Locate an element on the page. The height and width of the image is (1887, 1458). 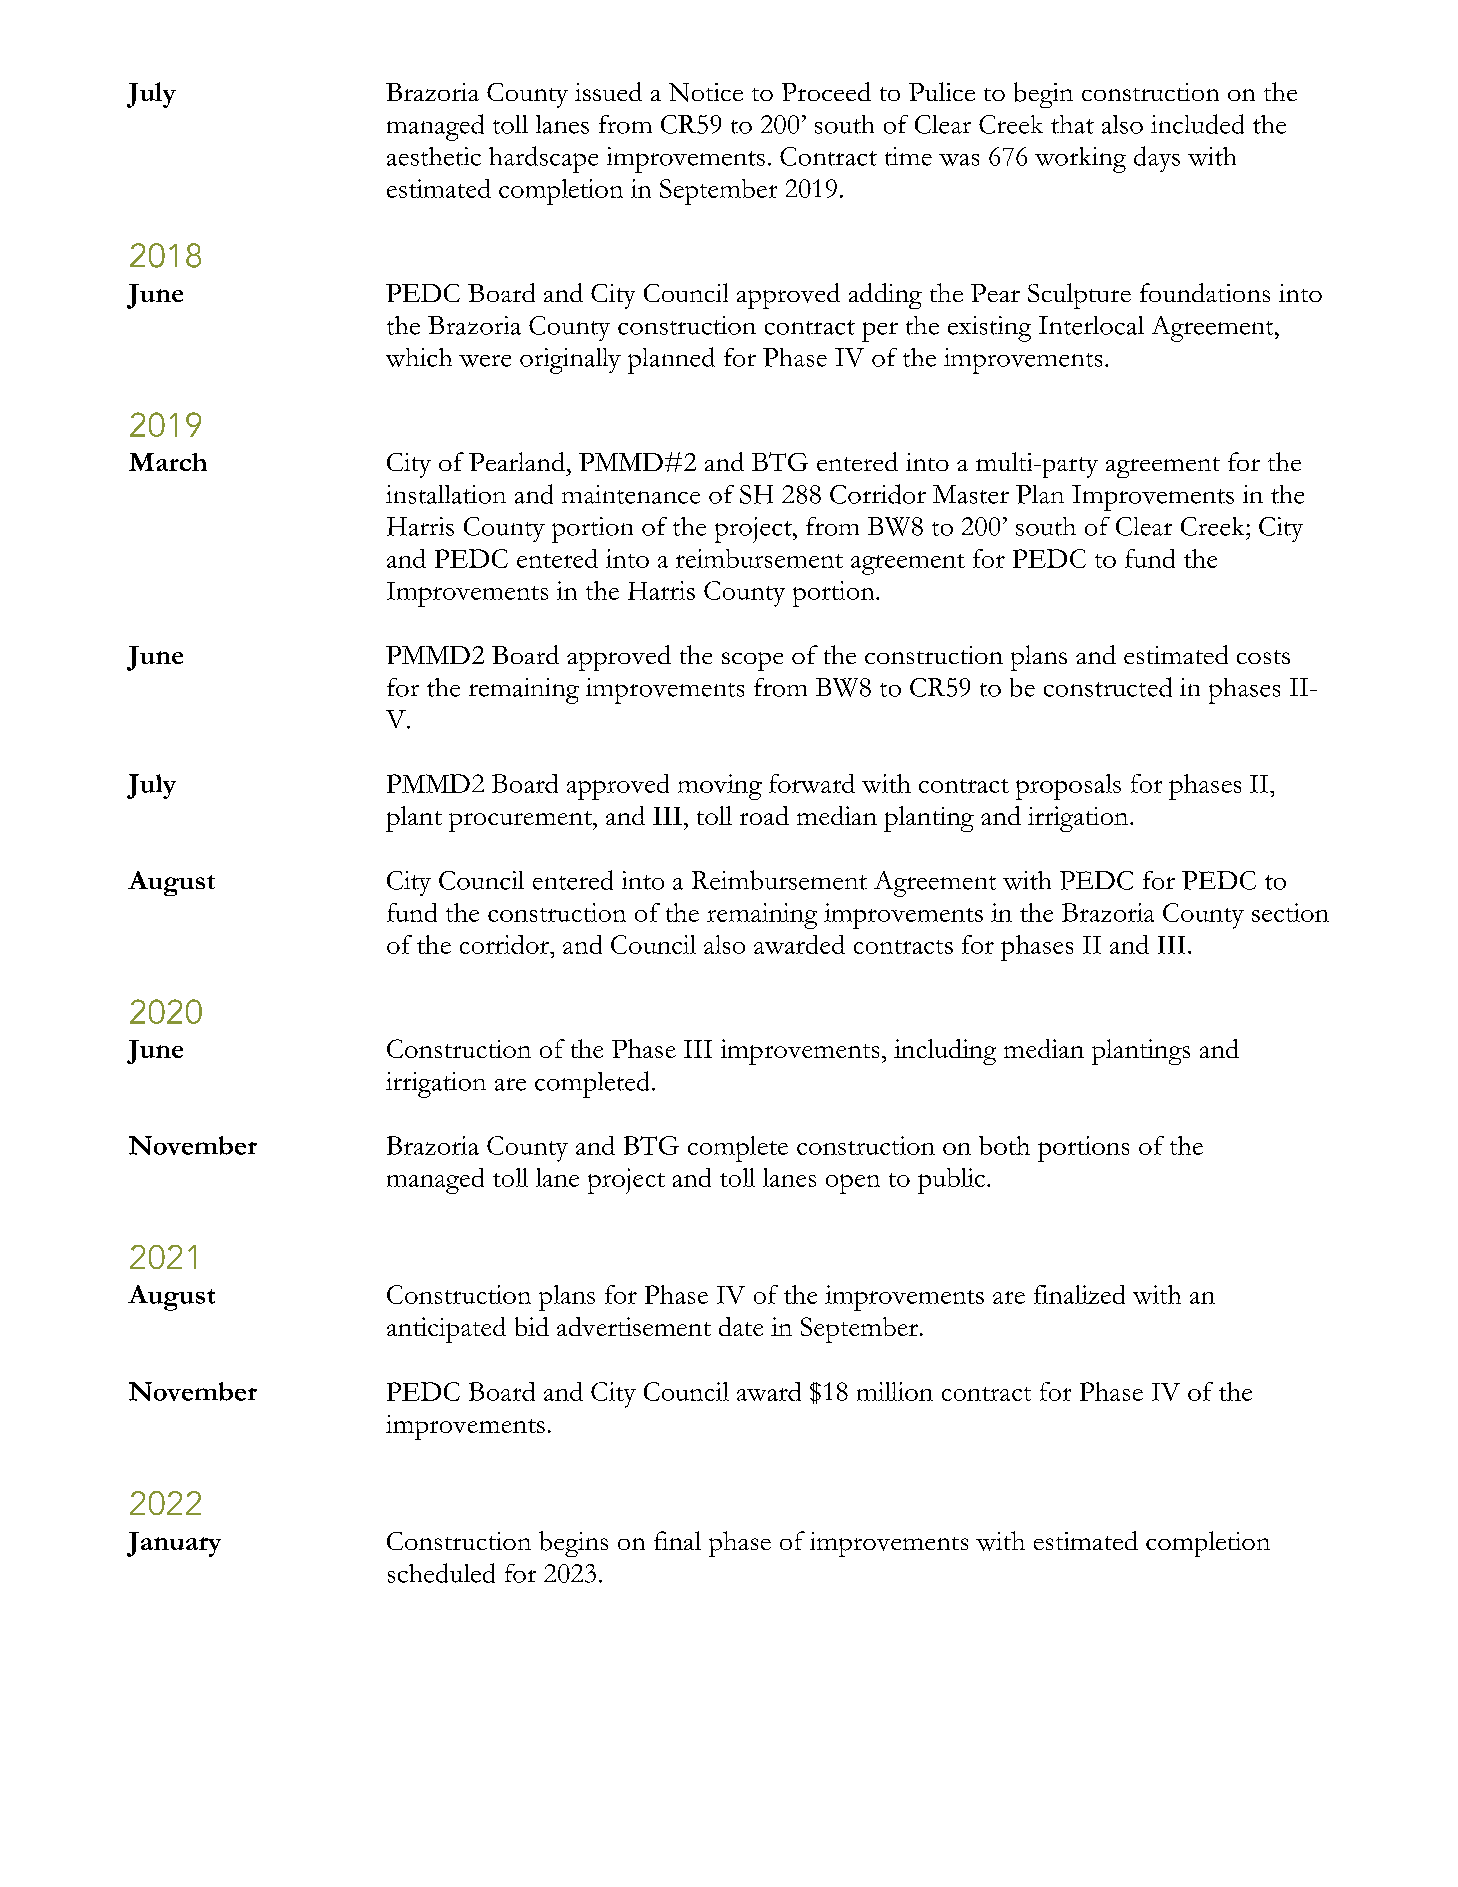
aesthetic is located at coordinates (434, 156).
